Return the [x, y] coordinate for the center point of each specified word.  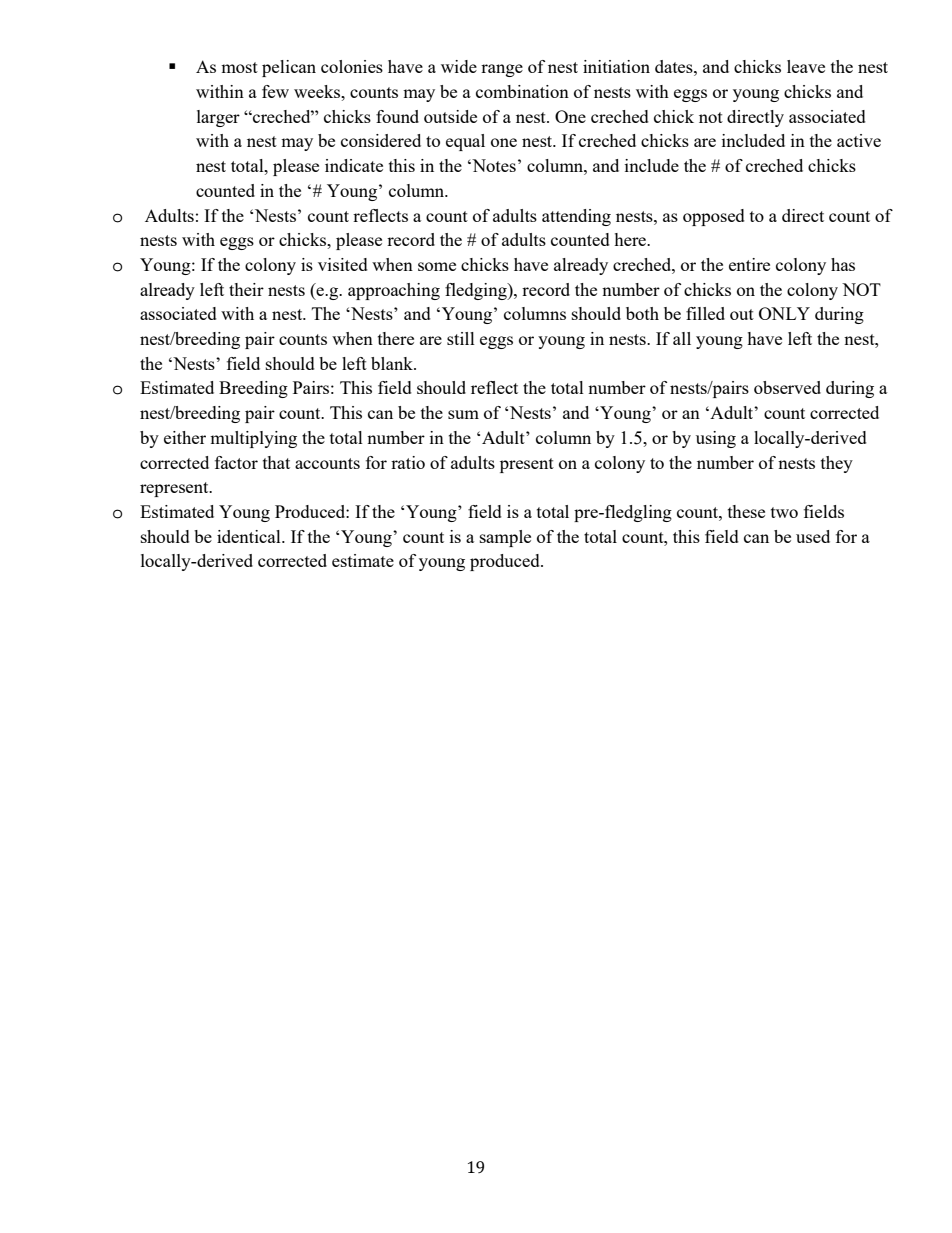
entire [749, 264]
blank [393, 363]
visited [343, 264]
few [275, 91]
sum [463, 414]
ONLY [784, 313]
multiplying [253, 439]
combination [522, 91]
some [437, 266]
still [461, 338]
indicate [354, 165]
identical [250, 536]
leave [806, 66]
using [716, 439]
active [859, 140]
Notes [493, 165]
